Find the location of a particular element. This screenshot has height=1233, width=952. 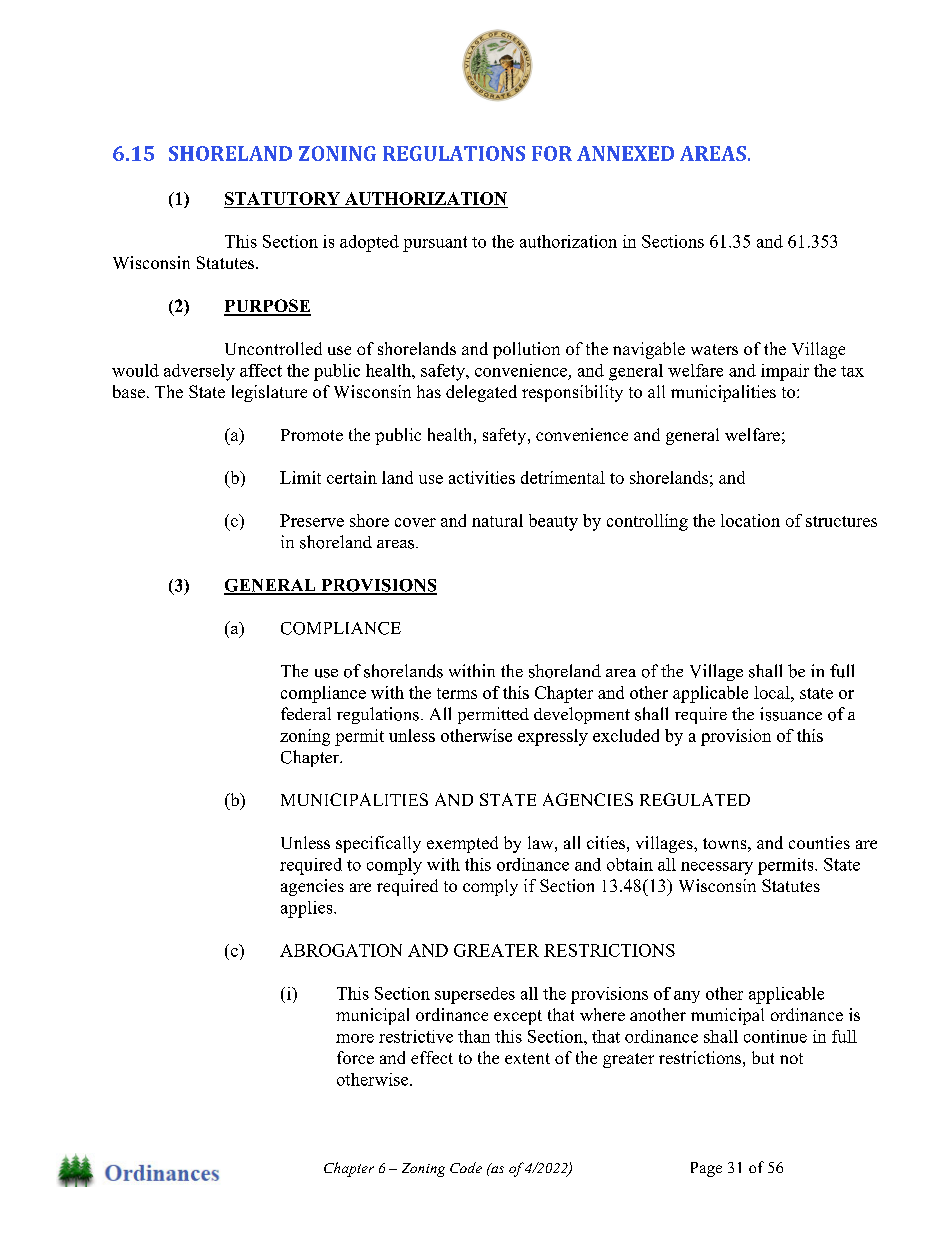

exempted is located at coordinates (462, 844).
